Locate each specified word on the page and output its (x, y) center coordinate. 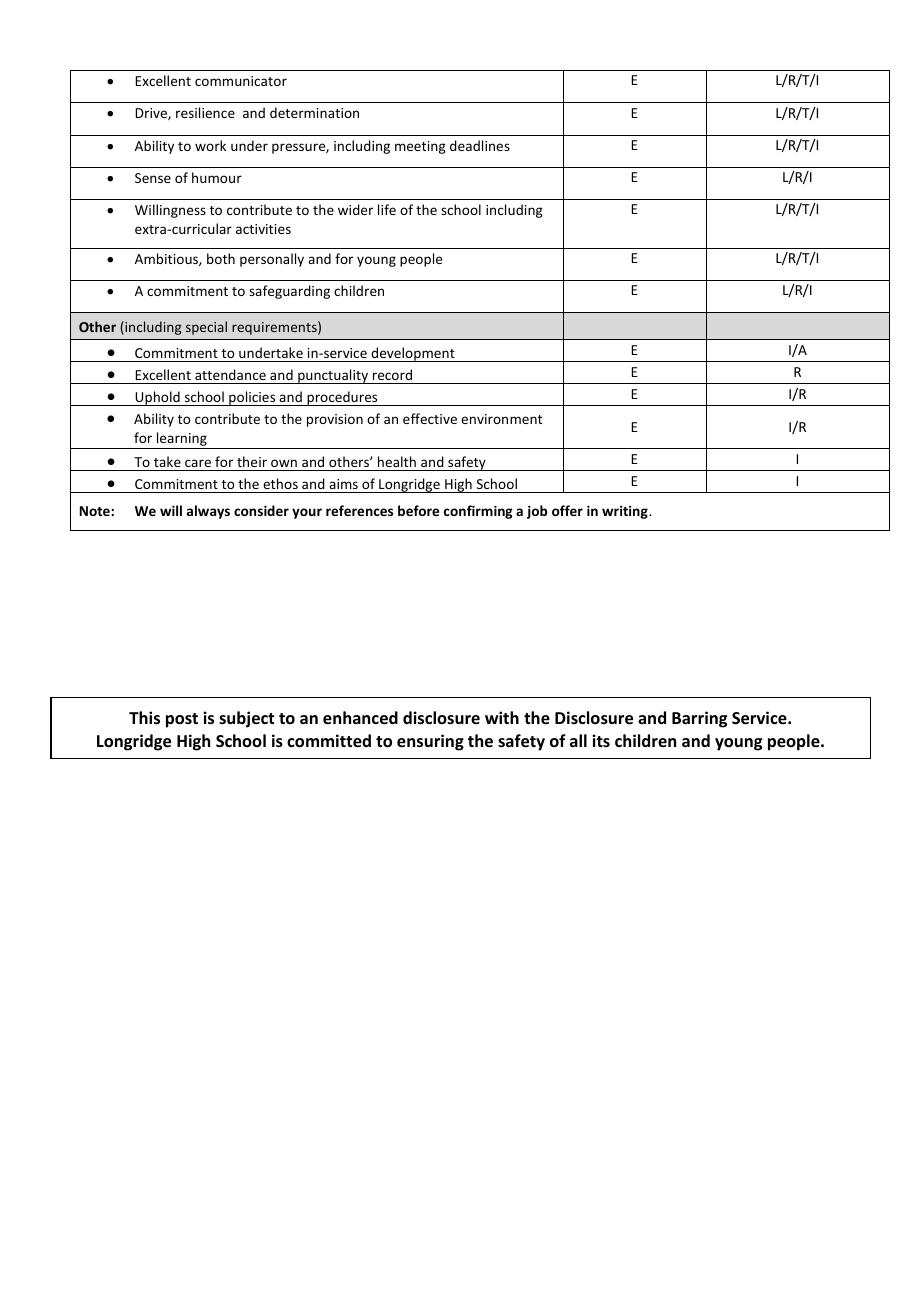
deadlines (480, 145)
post (182, 720)
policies (252, 398)
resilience (205, 112)
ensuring (430, 742)
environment (501, 419)
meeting (420, 147)
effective (430, 418)
